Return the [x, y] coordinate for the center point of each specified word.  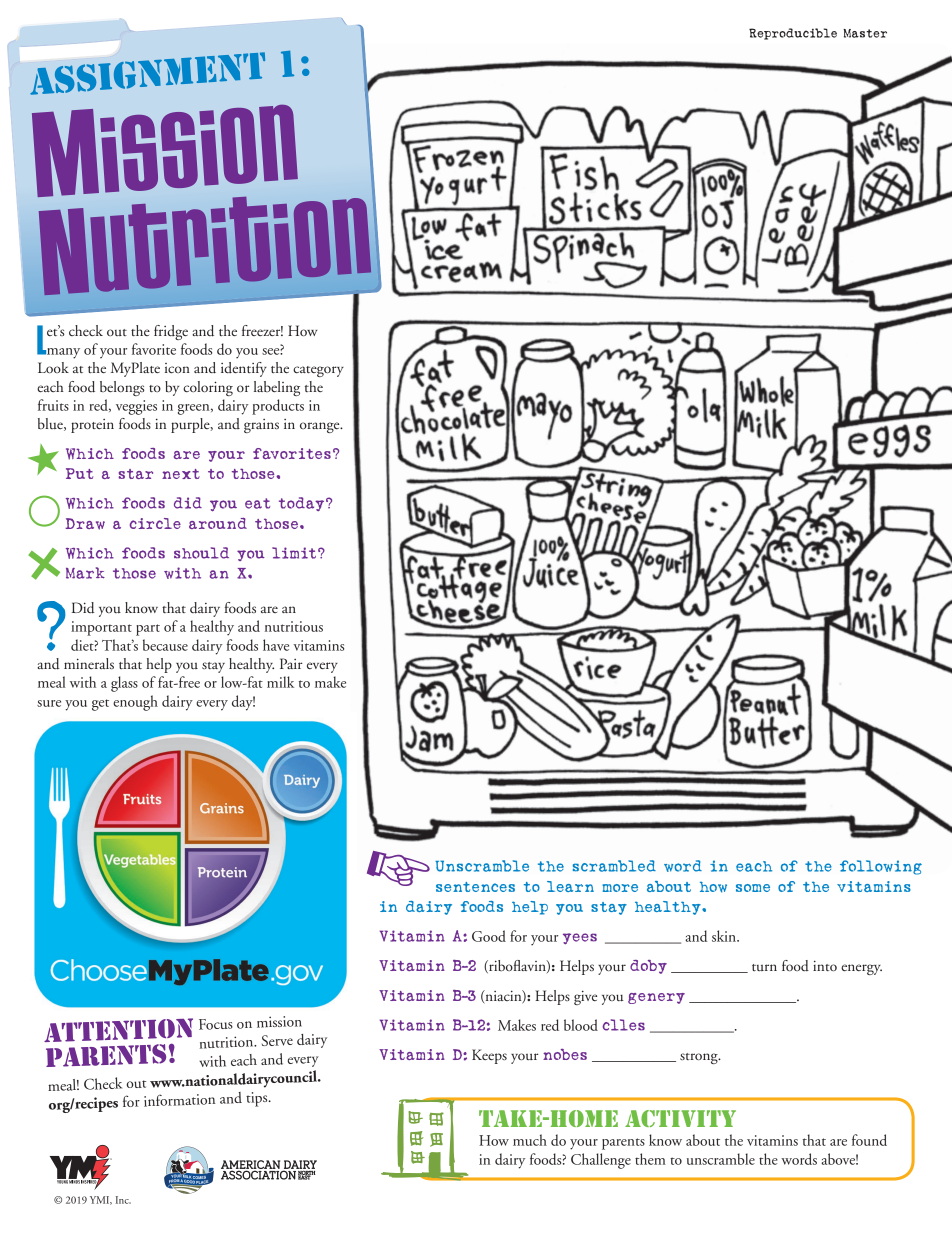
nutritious [294, 626]
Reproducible [793, 34]
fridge [171, 332]
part [148, 630]
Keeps [489, 1056]
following [881, 867]
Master [865, 33]
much [530, 1140]
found [869, 1140]
